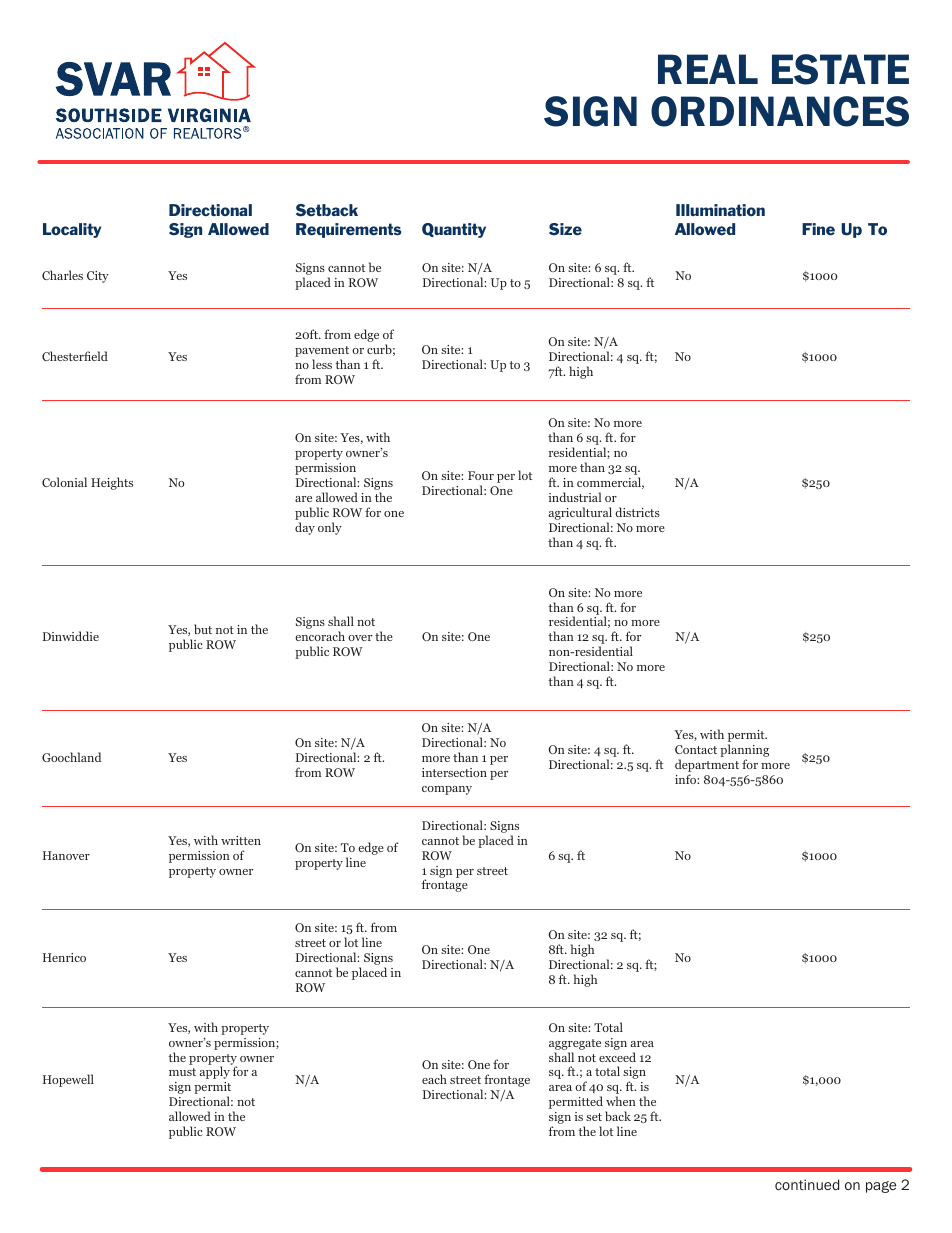 The width and height of the document is (952, 1233). Describe the element at coordinates (818, 229) in the document. I see `Fine` at that location.
